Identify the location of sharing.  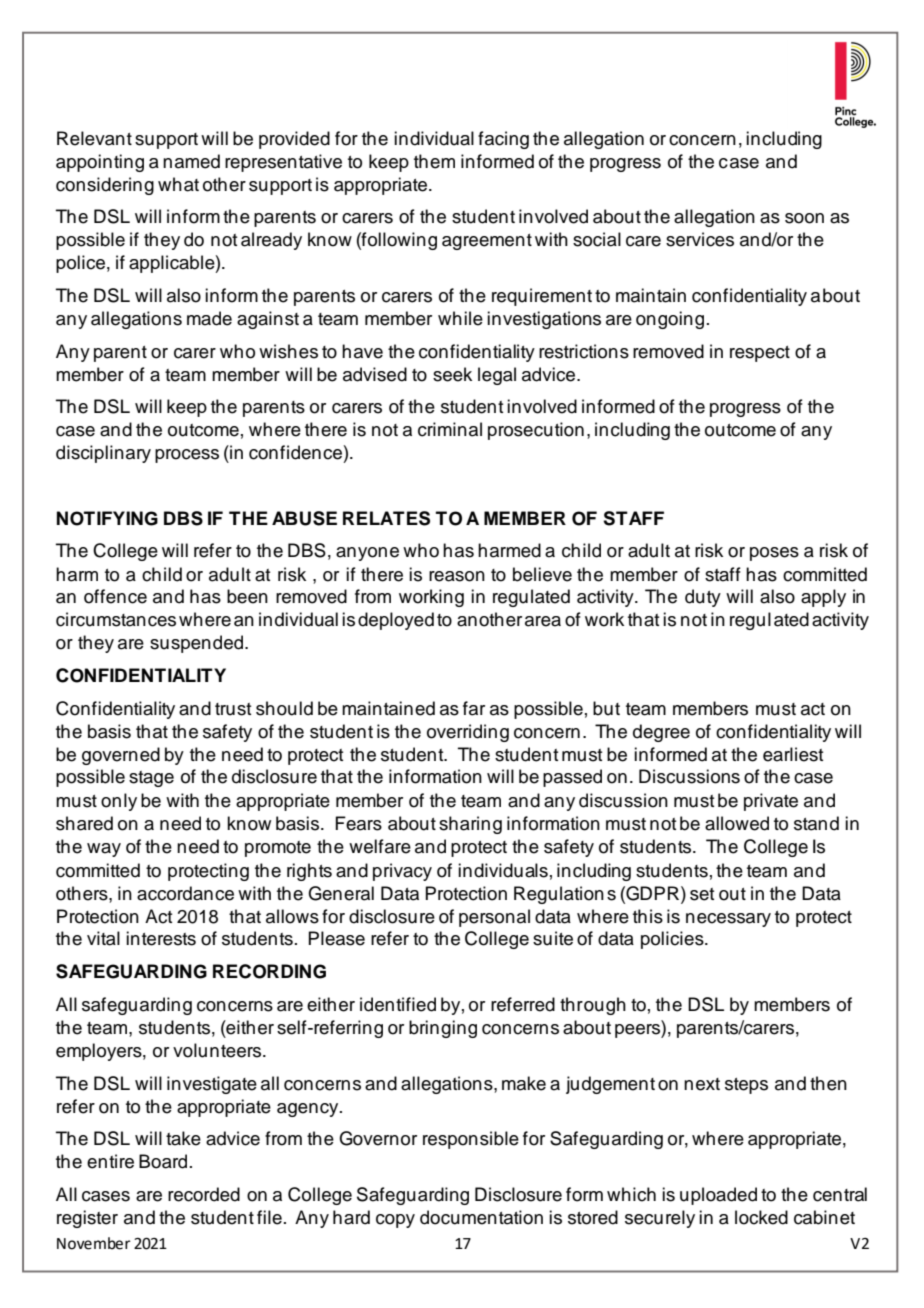
(470, 825).
